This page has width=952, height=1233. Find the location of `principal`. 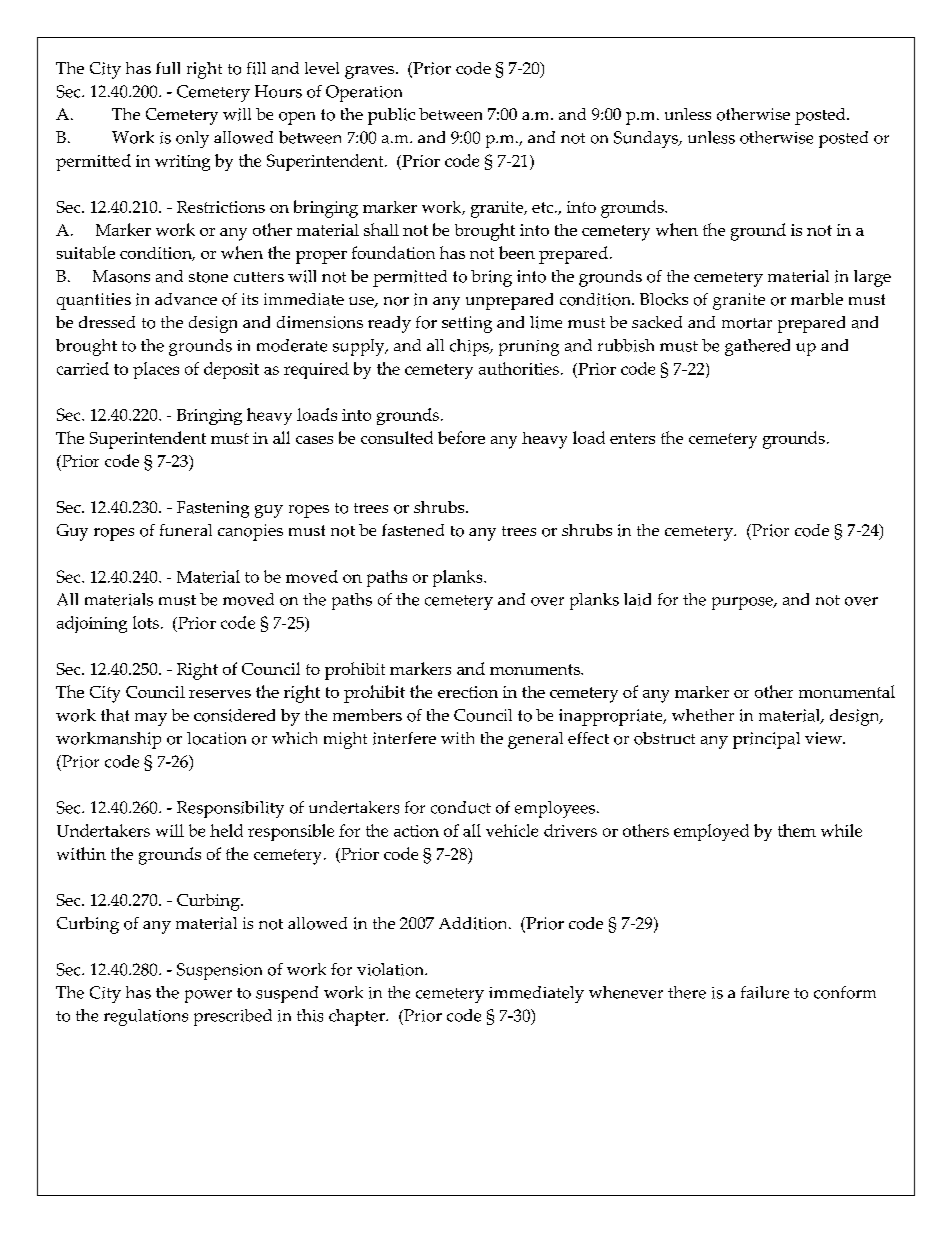

principal is located at coordinates (766, 740).
